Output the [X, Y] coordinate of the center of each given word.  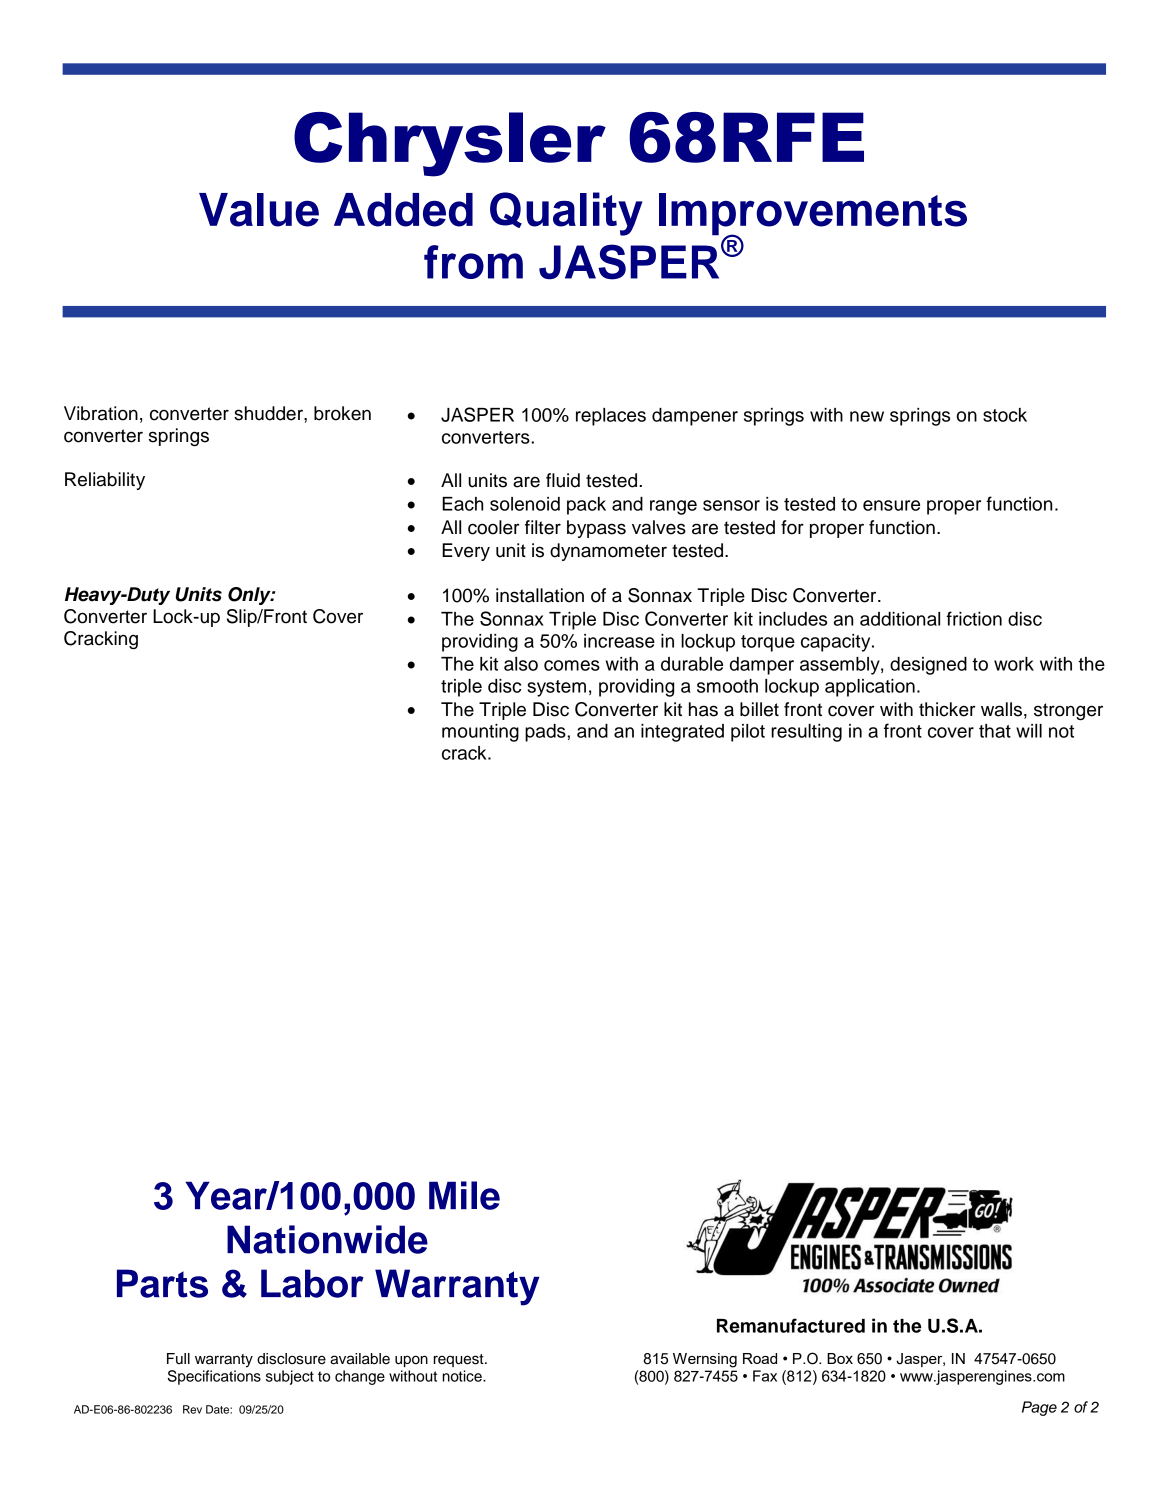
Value [259, 210]
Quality [566, 214]
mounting [480, 733]
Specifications [214, 1377]
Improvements [813, 215]
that [995, 731]
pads [545, 733]
